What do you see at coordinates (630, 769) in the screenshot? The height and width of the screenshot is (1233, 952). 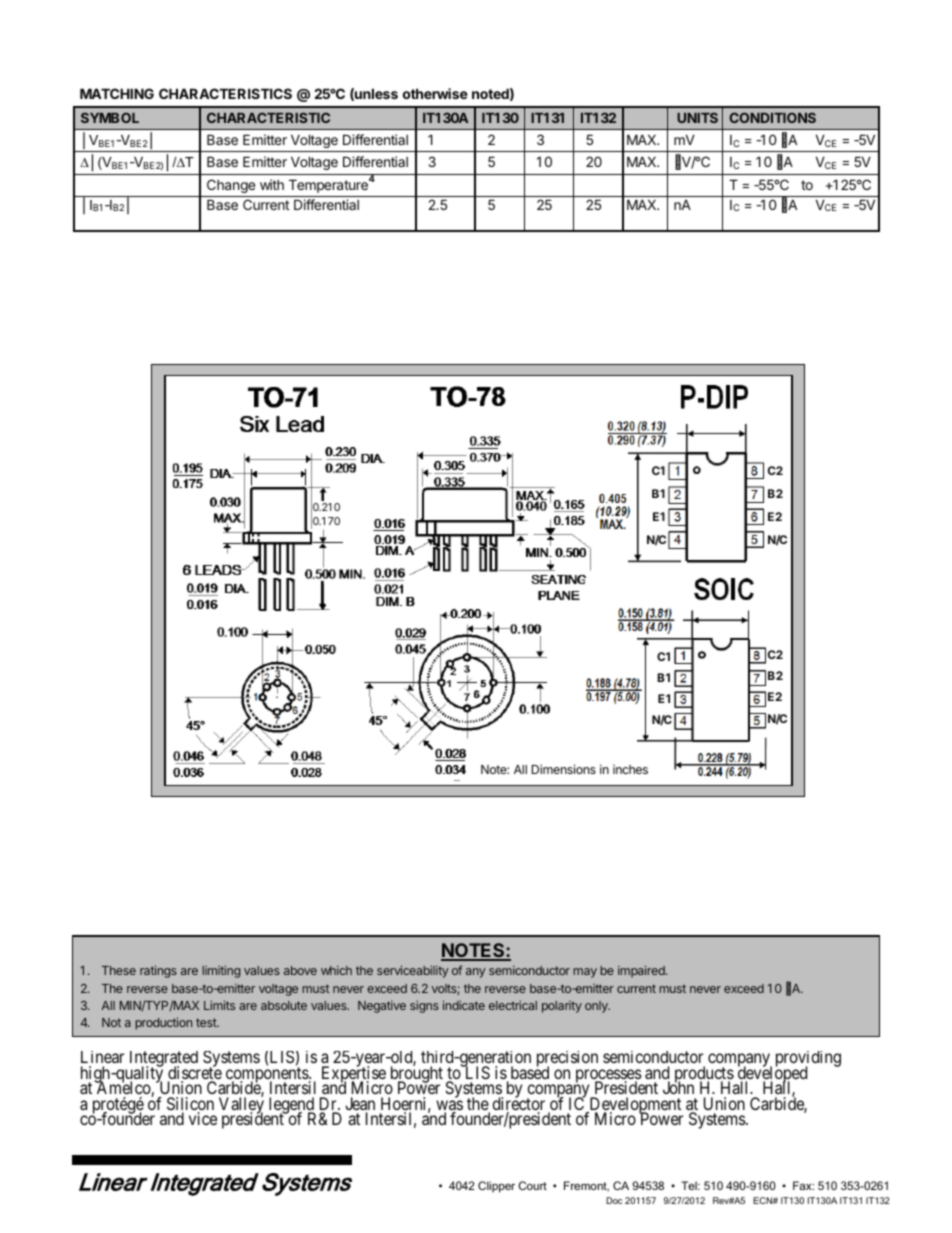 I see `inches` at bounding box center [630, 769].
